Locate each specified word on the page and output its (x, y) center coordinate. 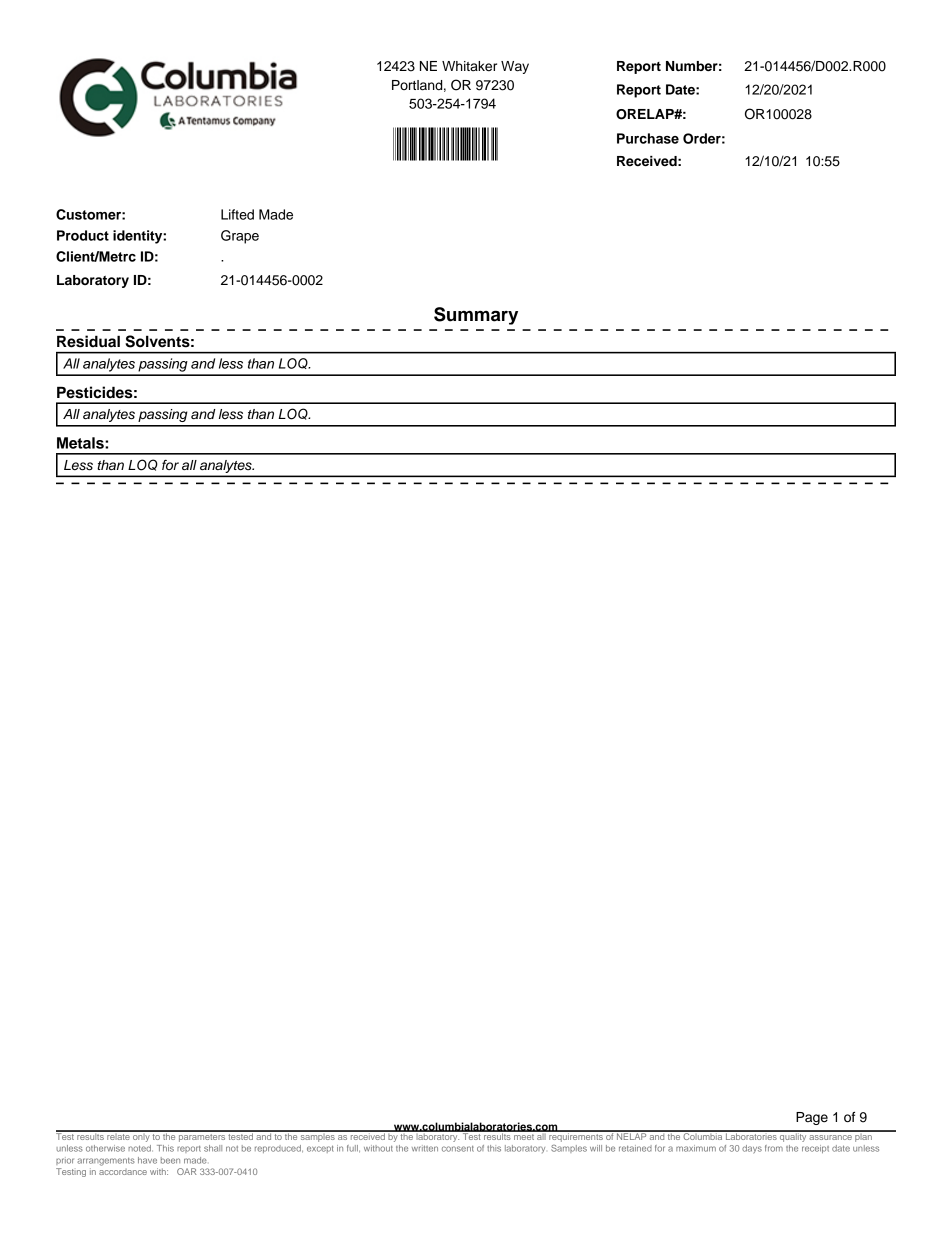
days (752, 1149)
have (147, 1160)
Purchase (648, 138)
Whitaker (469, 66)
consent (458, 1149)
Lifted (237, 214)
